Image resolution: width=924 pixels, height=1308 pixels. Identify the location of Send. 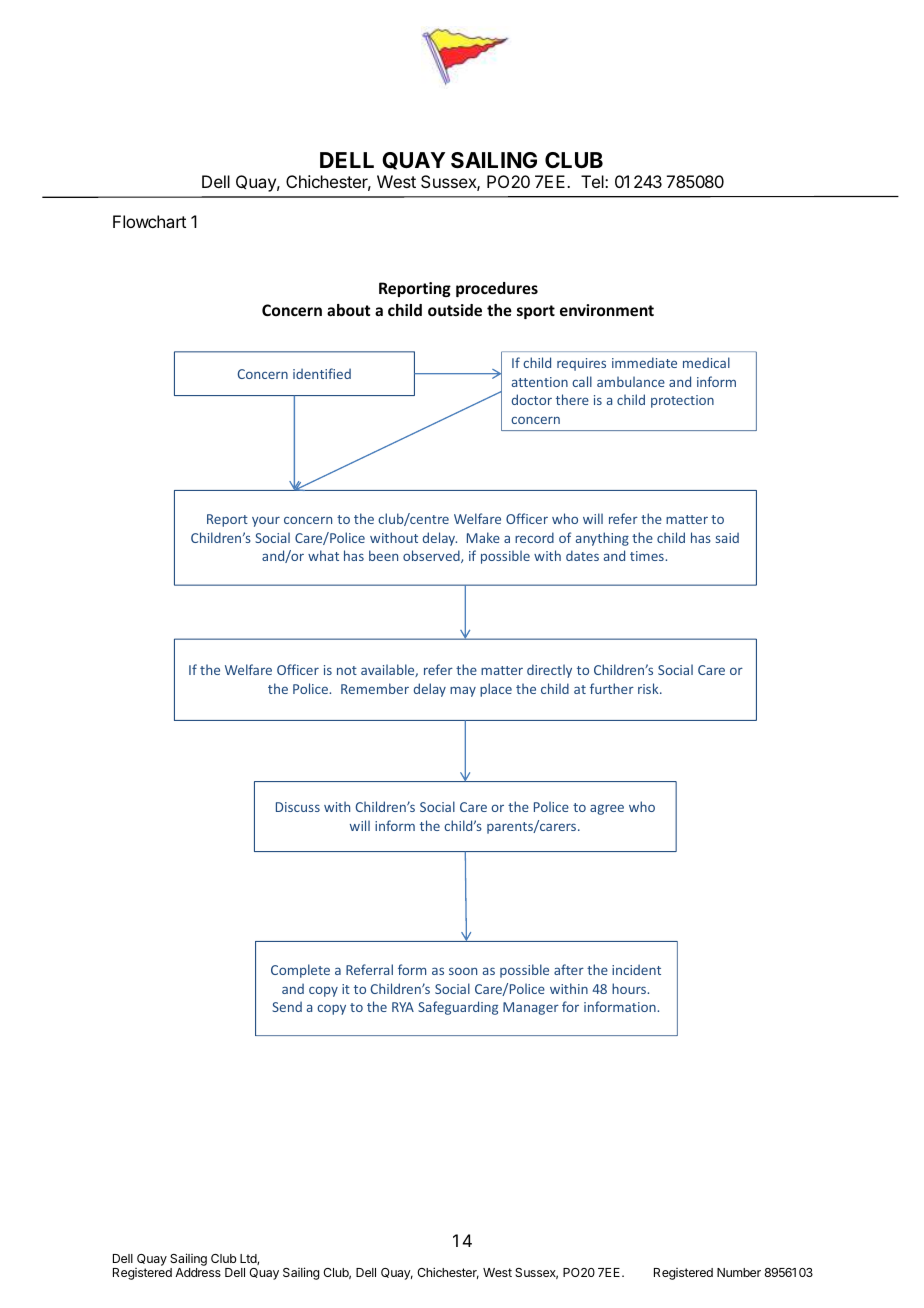
(287, 1006).
